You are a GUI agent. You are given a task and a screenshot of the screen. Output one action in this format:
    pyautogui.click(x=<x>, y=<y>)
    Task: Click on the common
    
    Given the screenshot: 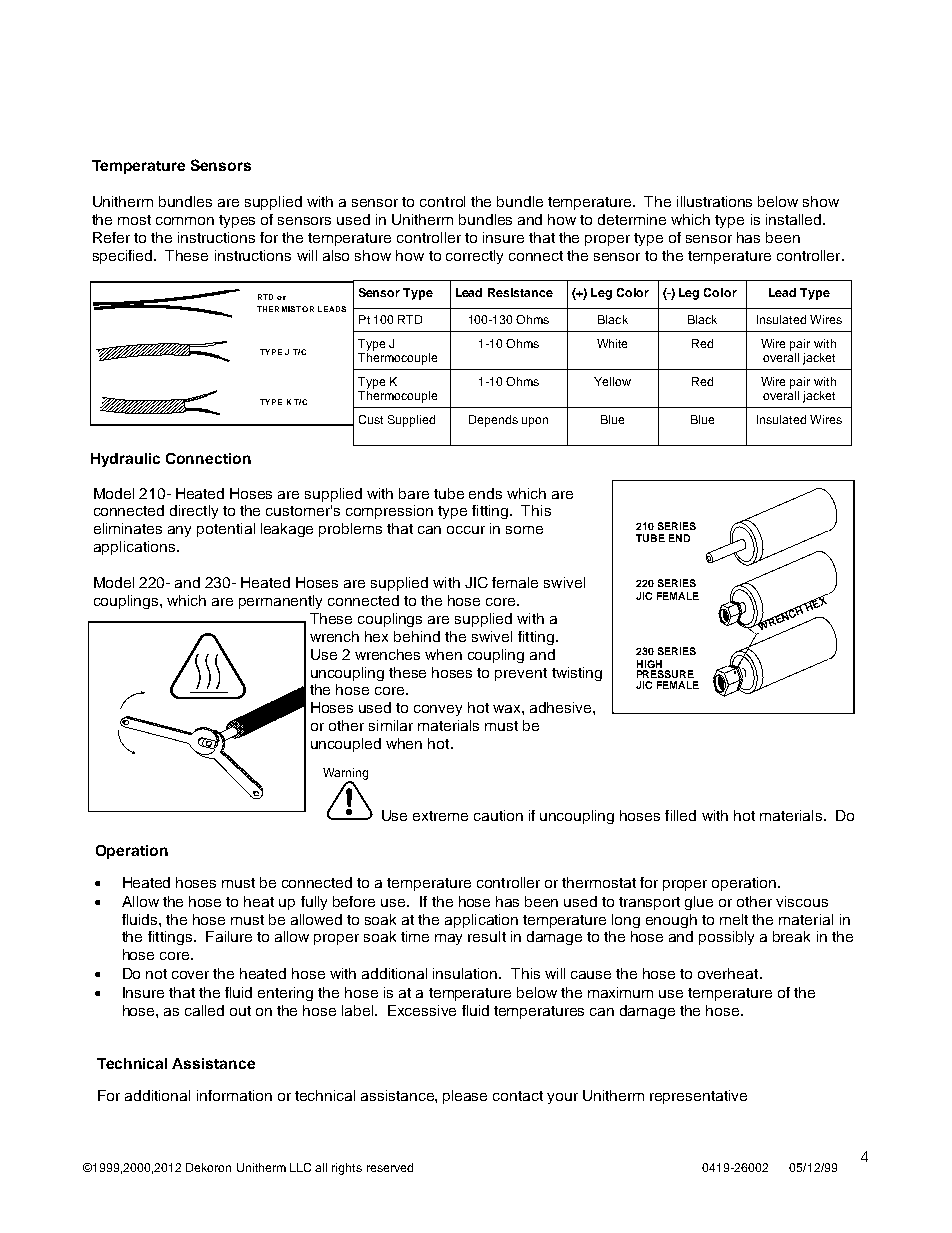 What is the action you would take?
    pyautogui.click(x=185, y=221)
